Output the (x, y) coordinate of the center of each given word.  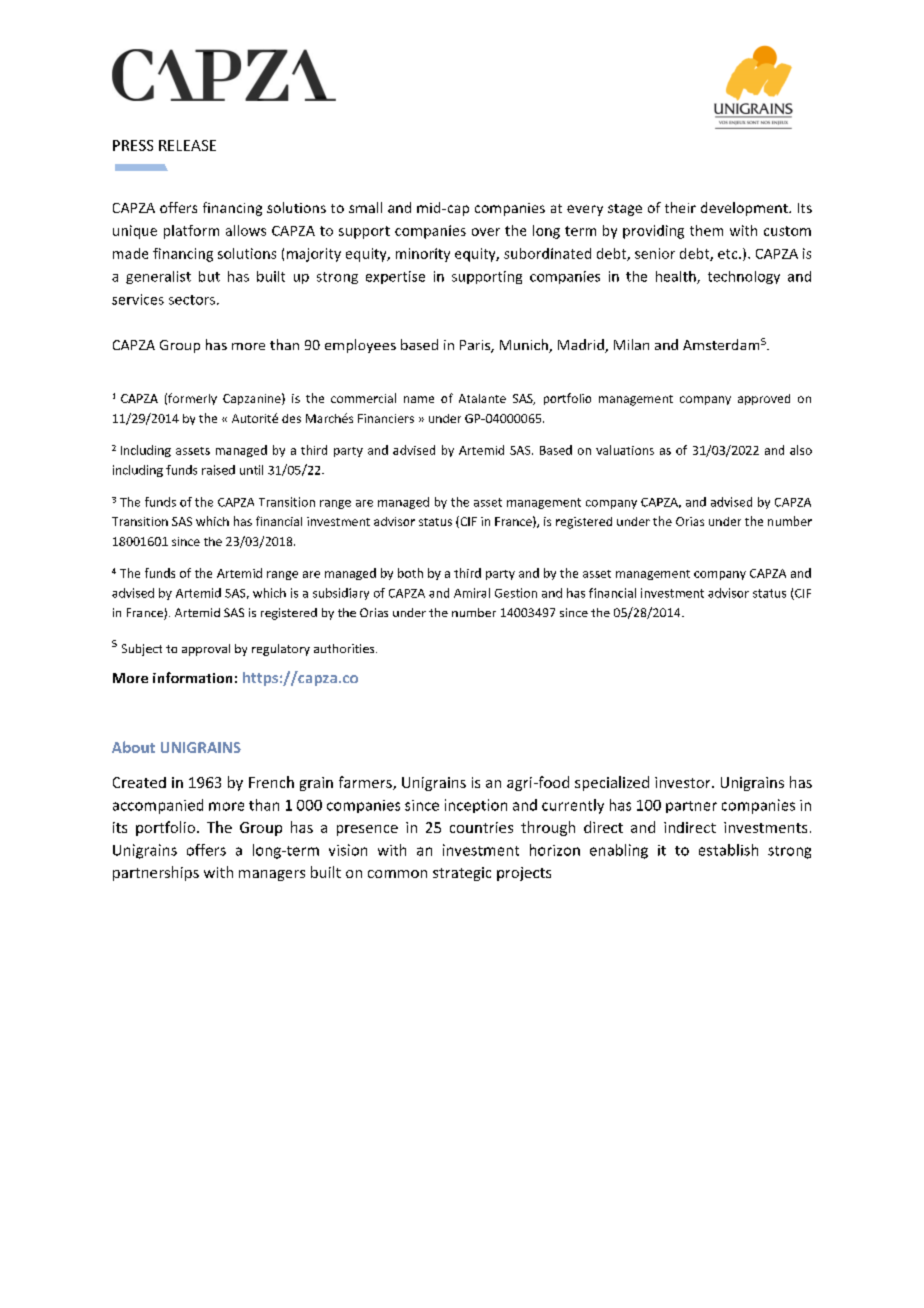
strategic (462, 874)
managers (272, 875)
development (745, 209)
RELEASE (187, 145)
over (486, 232)
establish (728, 850)
